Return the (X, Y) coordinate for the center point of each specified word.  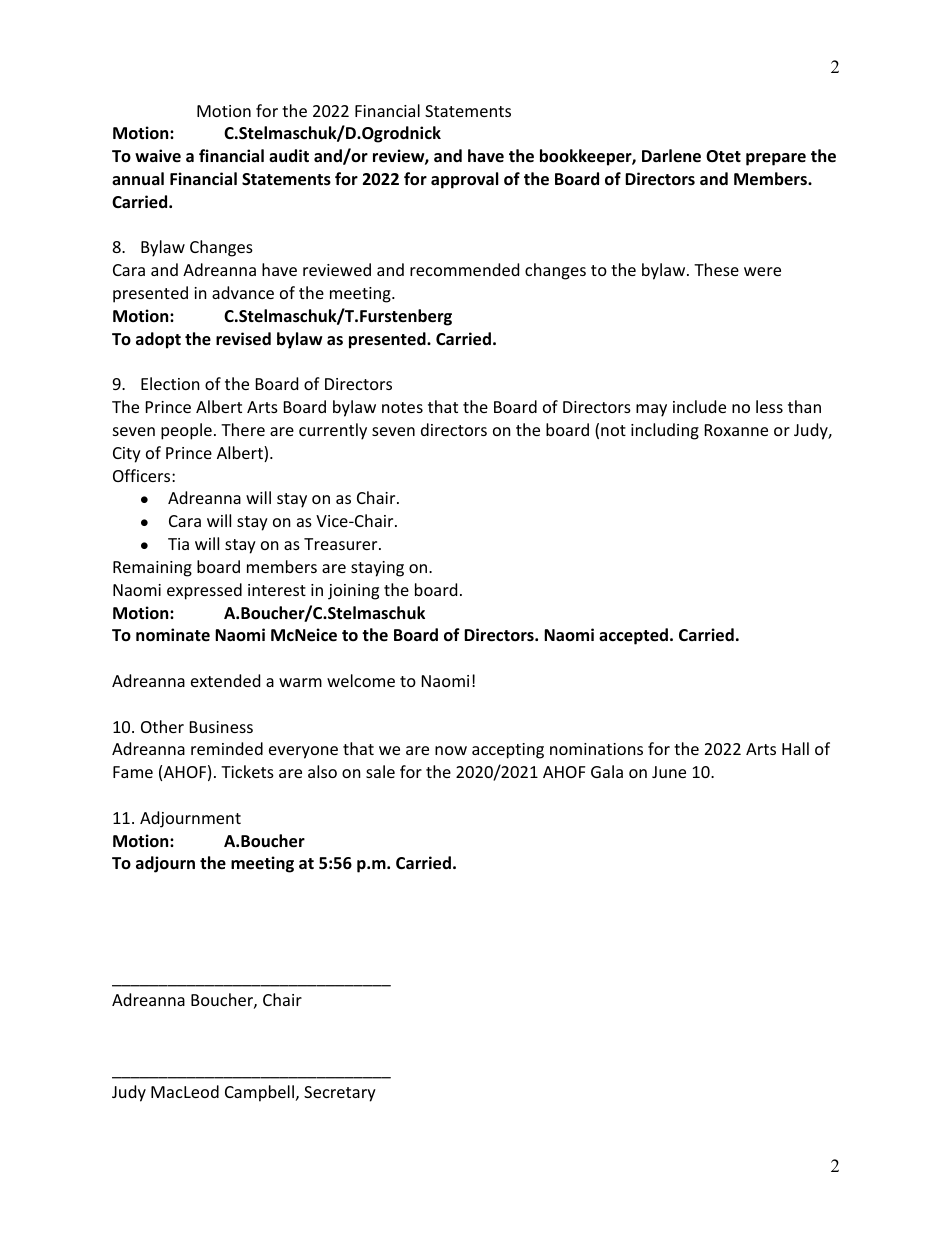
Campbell (259, 1093)
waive (158, 155)
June (669, 772)
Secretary (340, 1094)
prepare (776, 159)
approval (464, 180)
